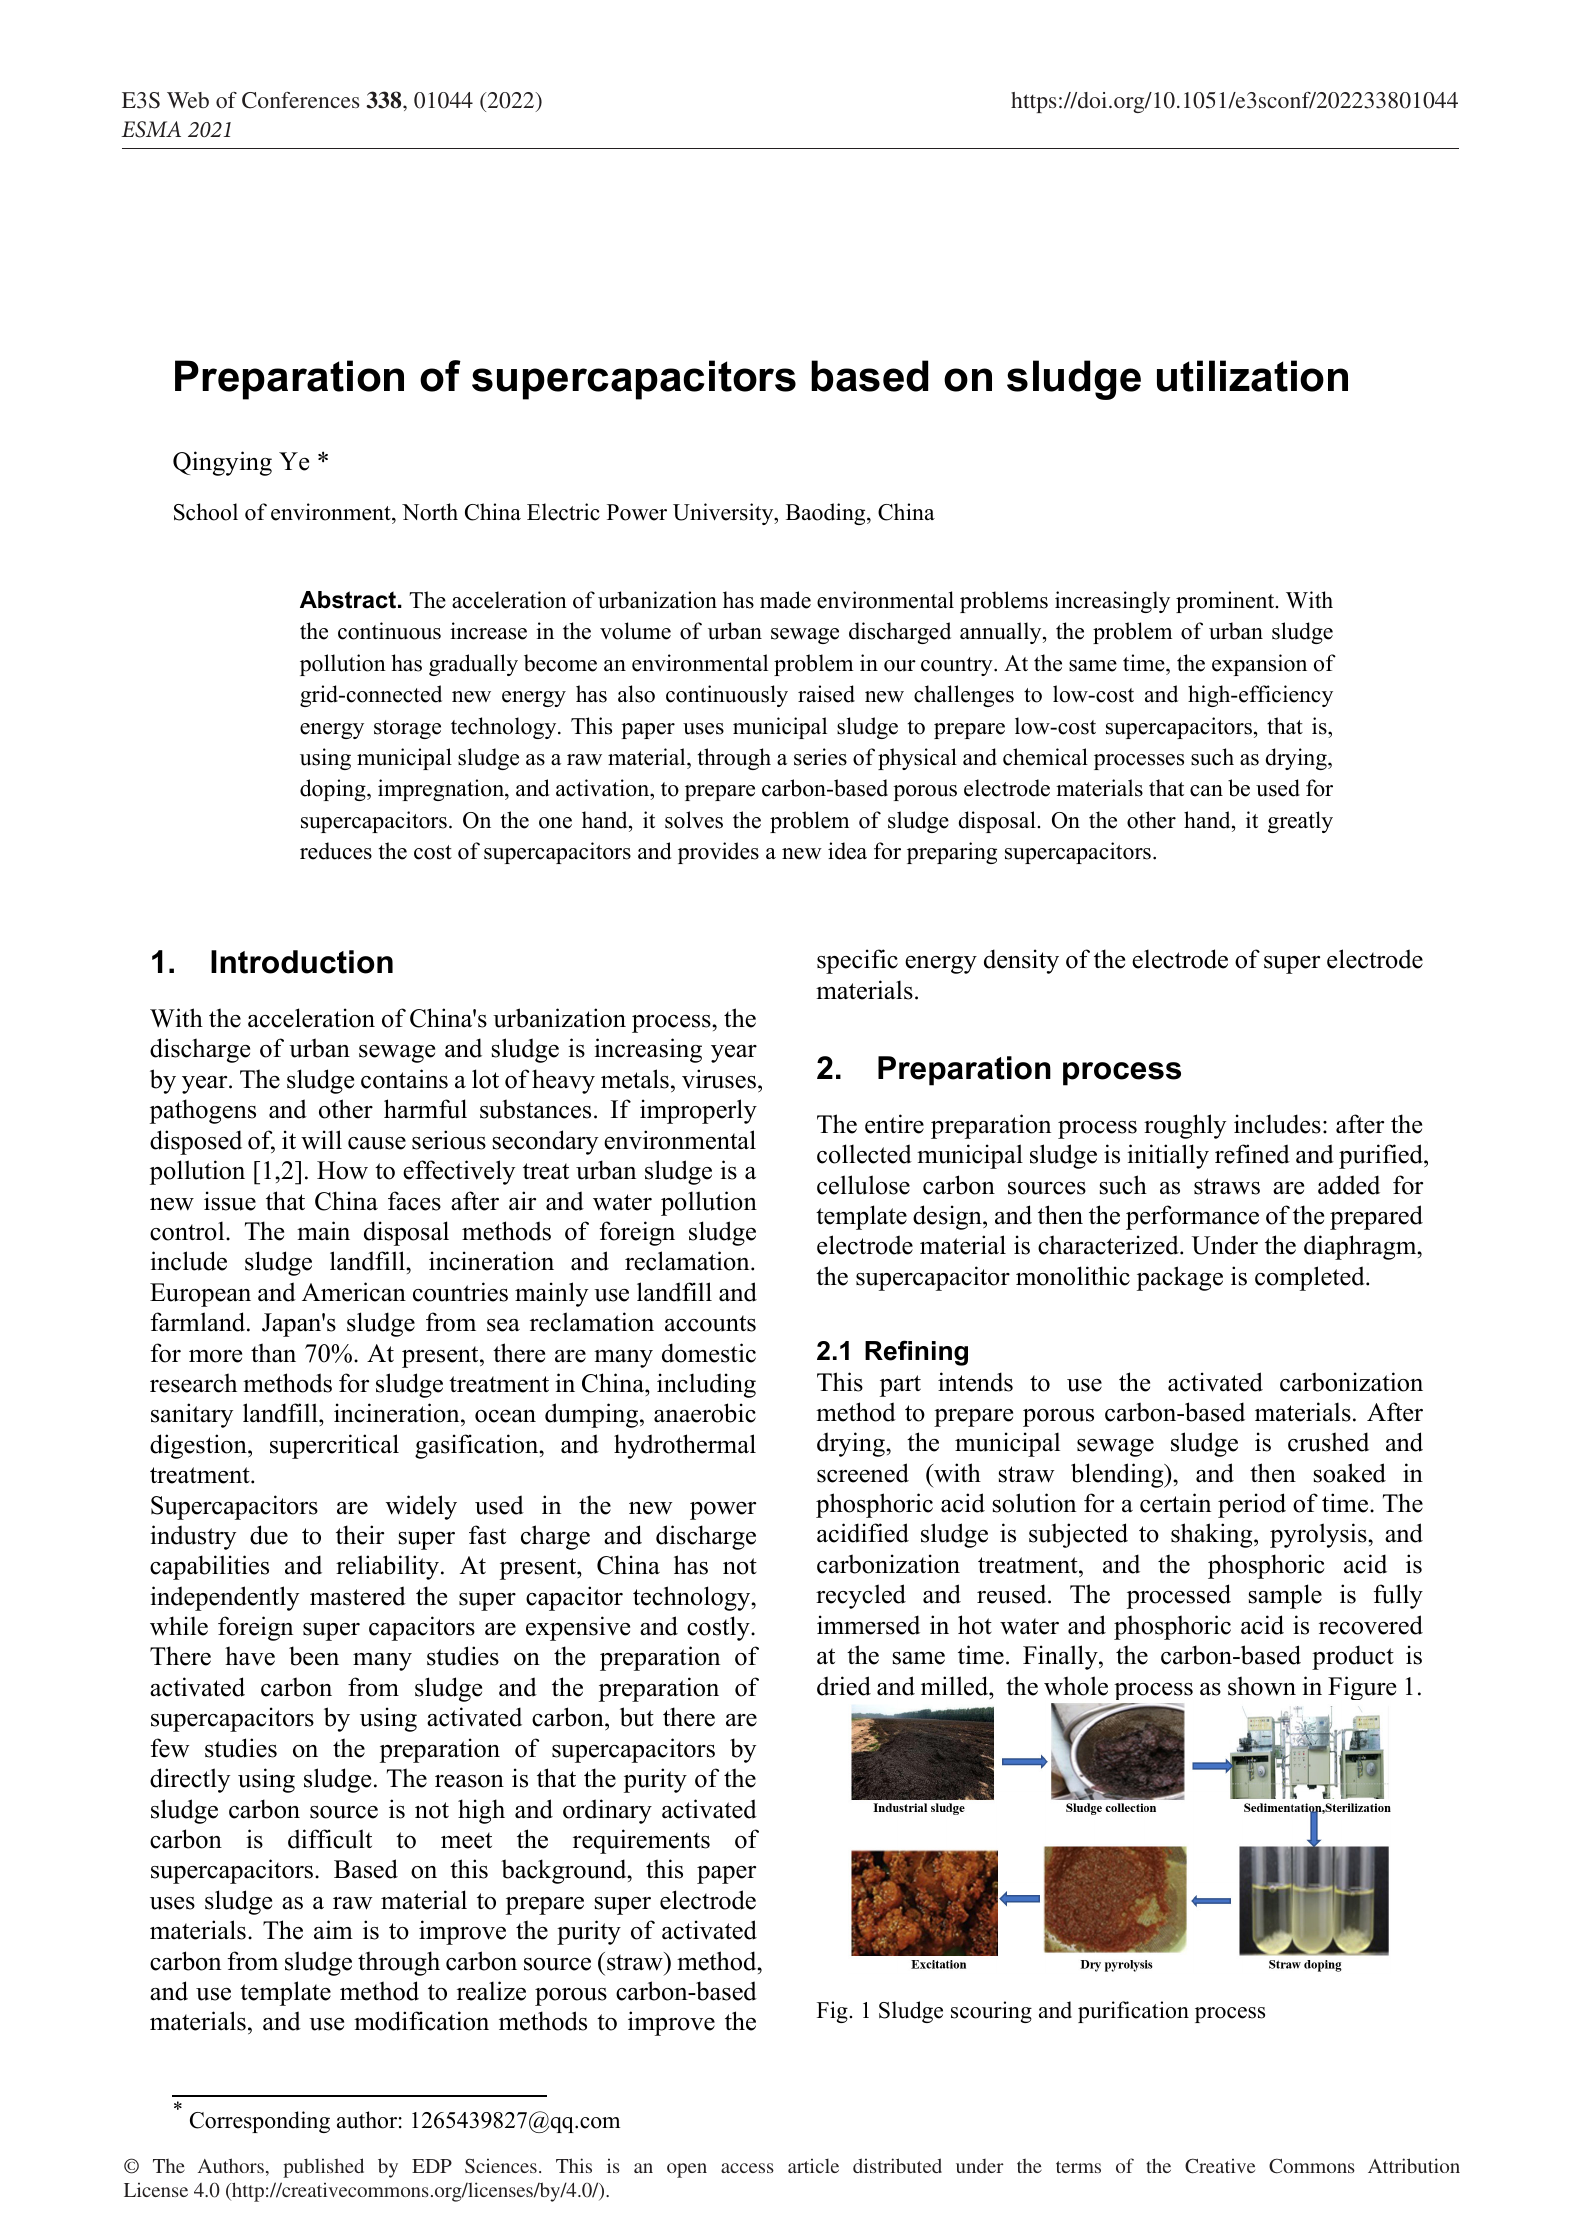 The image size is (1573, 2225). What do you see at coordinates (813, 2165) in the screenshot?
I see `article` at bounding box center [813, 2165].
